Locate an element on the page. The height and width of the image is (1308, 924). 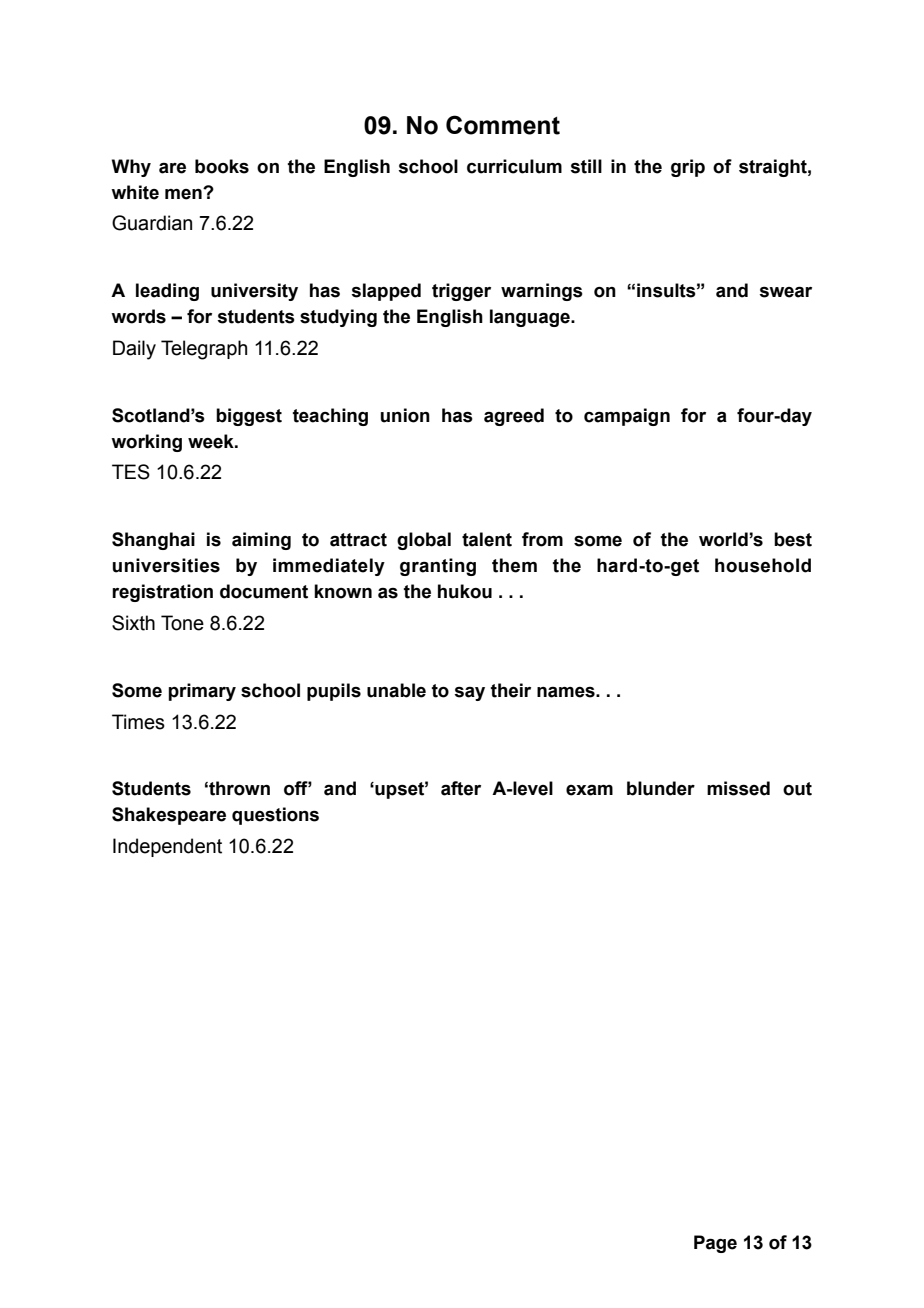
blunder is located at coordinates (661, 788).
